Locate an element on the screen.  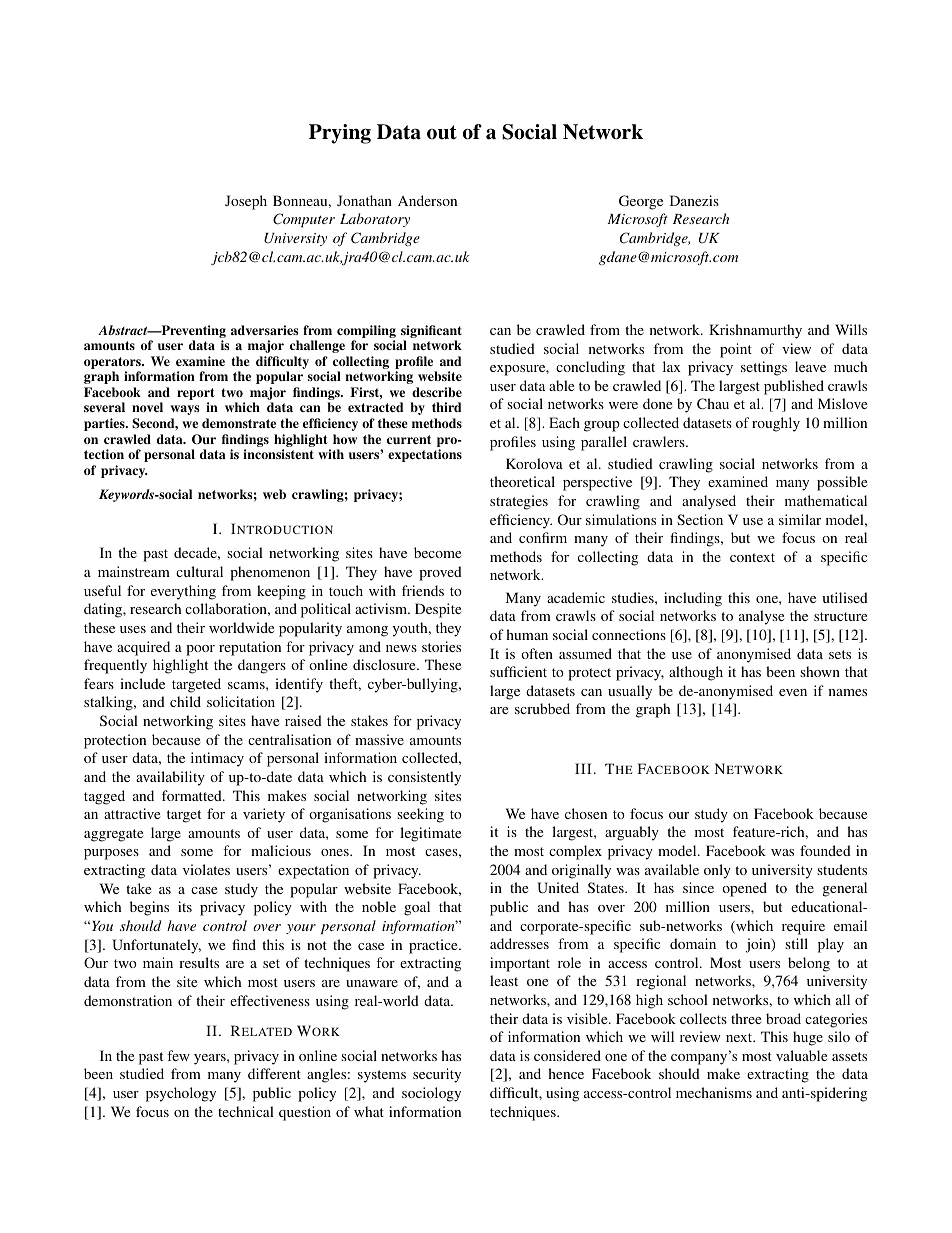
Joseph is located at coordinates (246, 202).
